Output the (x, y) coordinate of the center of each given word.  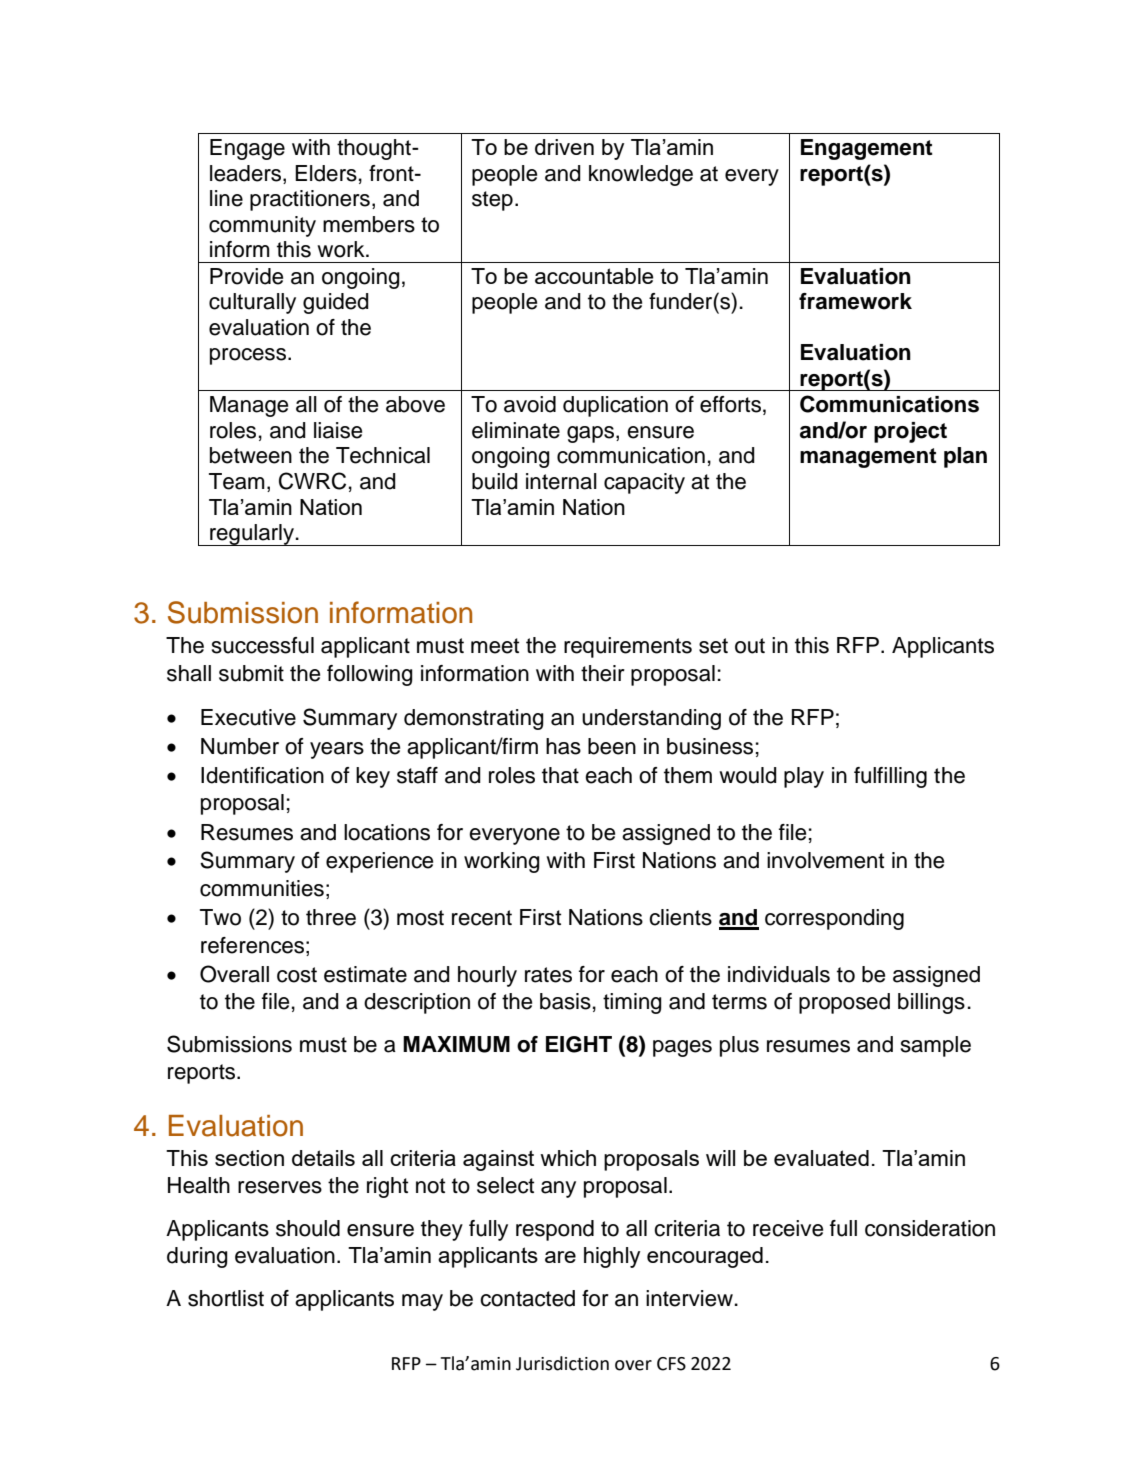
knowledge (641, 175)
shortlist (226, 1298)
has (563, 746)
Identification (262, 775)
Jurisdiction (562, 1363)
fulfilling (890, 777)
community (262, 226)
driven (564, 147)
